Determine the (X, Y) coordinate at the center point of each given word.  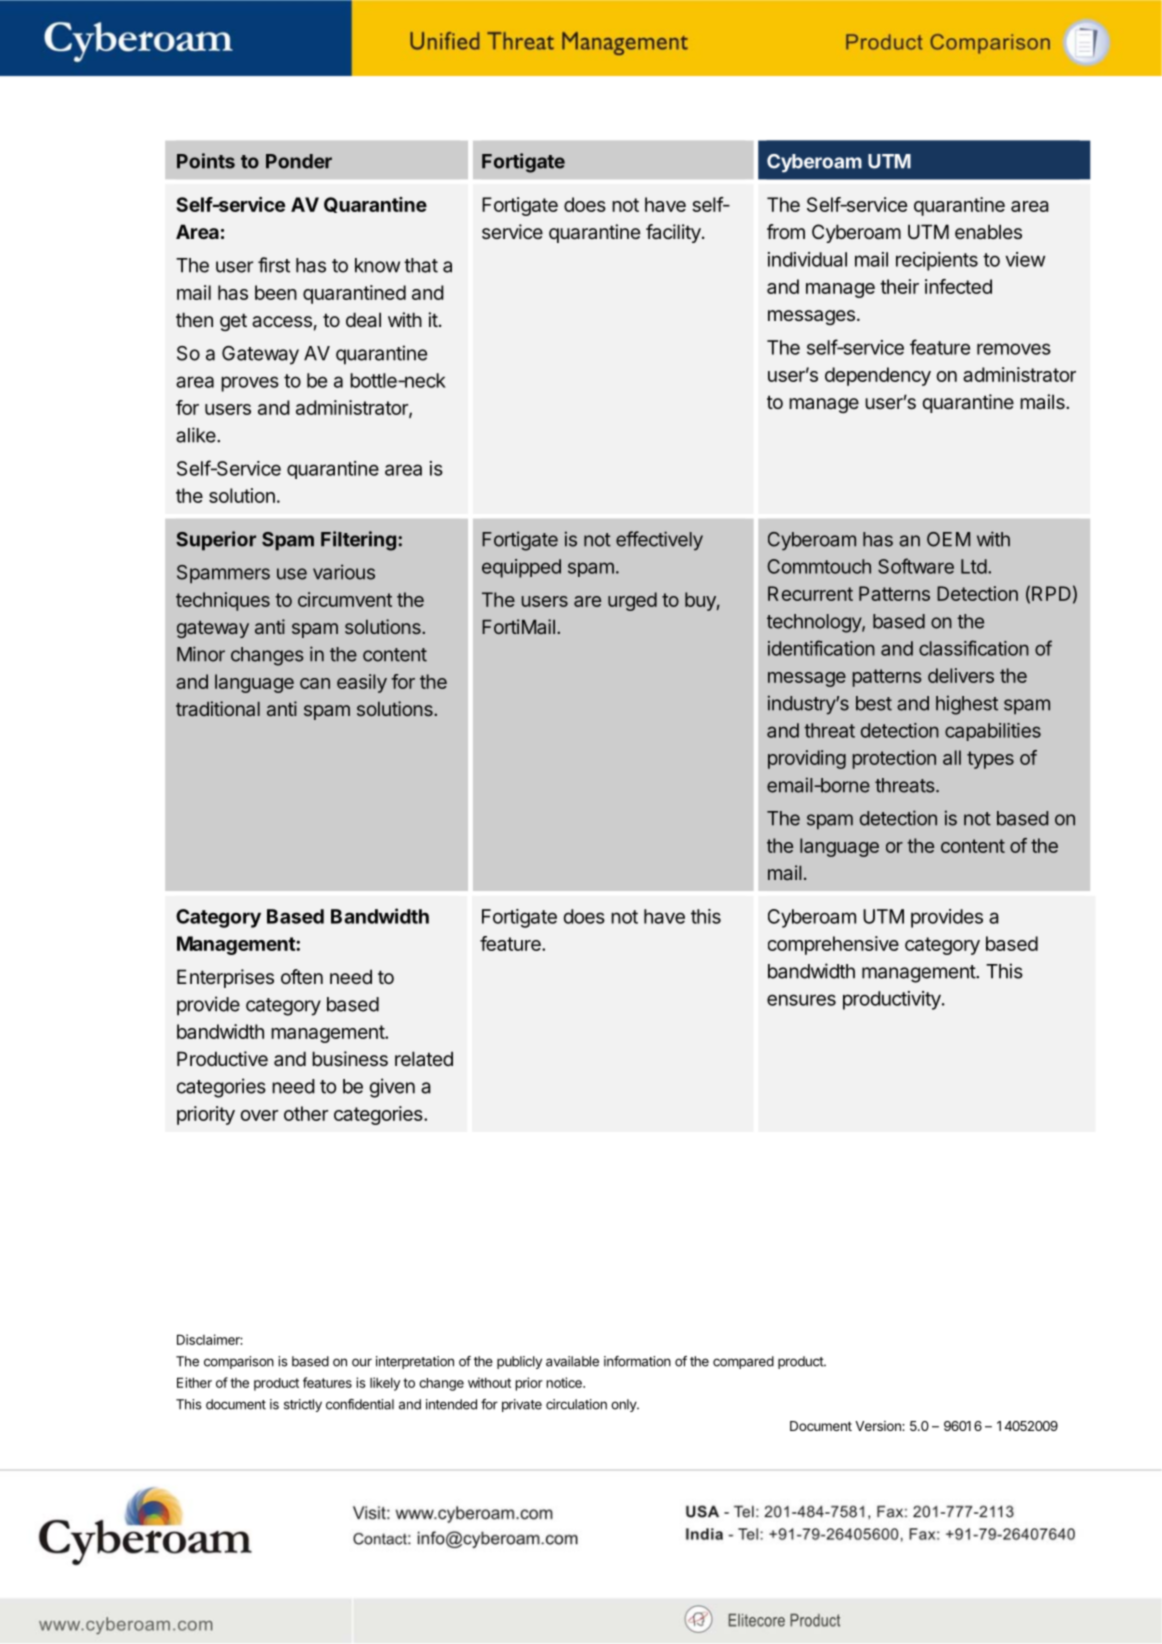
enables (988, 232)
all (952, 757)
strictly (303, 1405)
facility (673, 233)
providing (807, 759)
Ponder (299, 161)
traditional (218, 708)
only (624, 1405)
